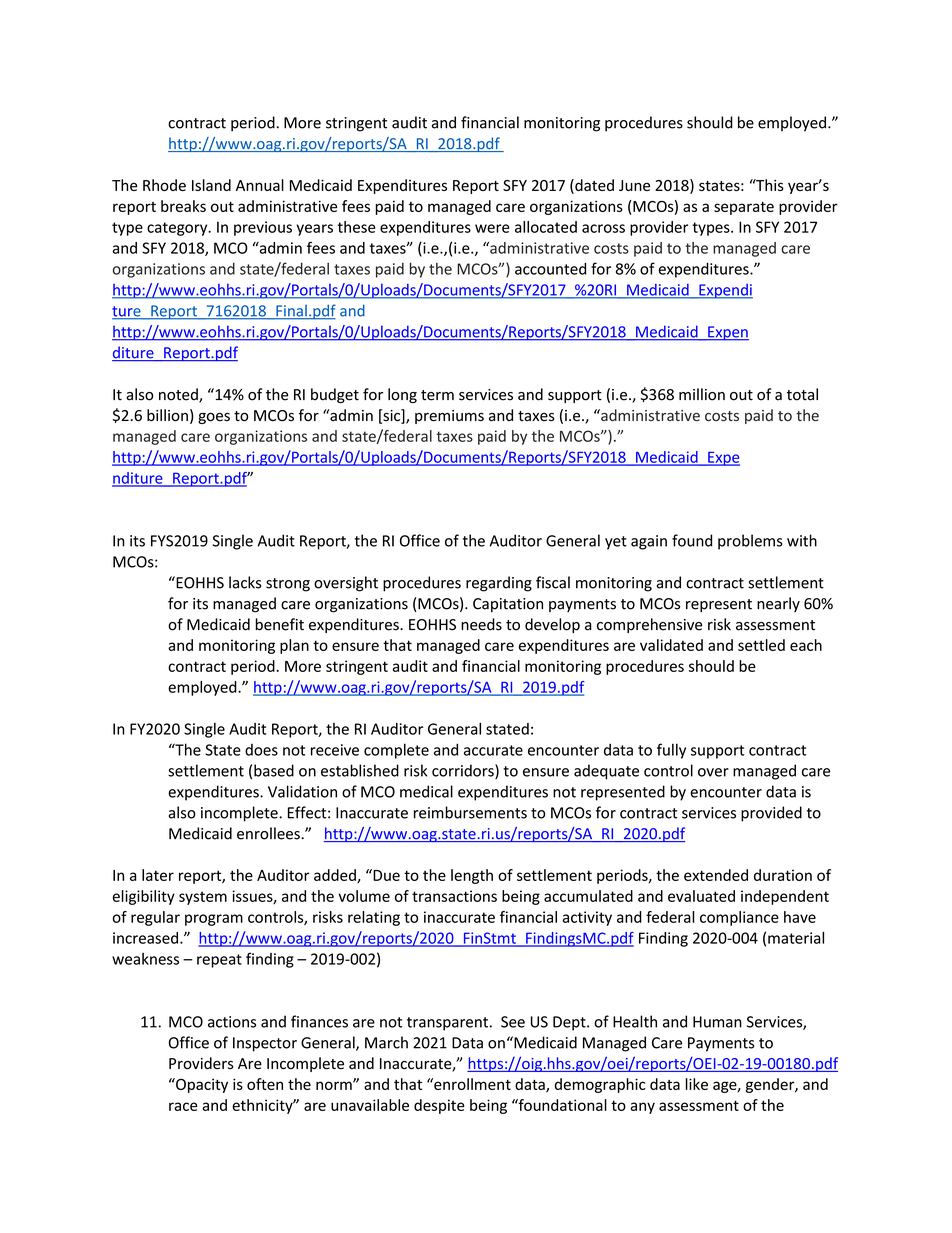 Image resolution: width=952 pixels, height=1233 pixels. Describe the element at coordinates (499, 584) in the screenshot. I see `regarding` at that location.
